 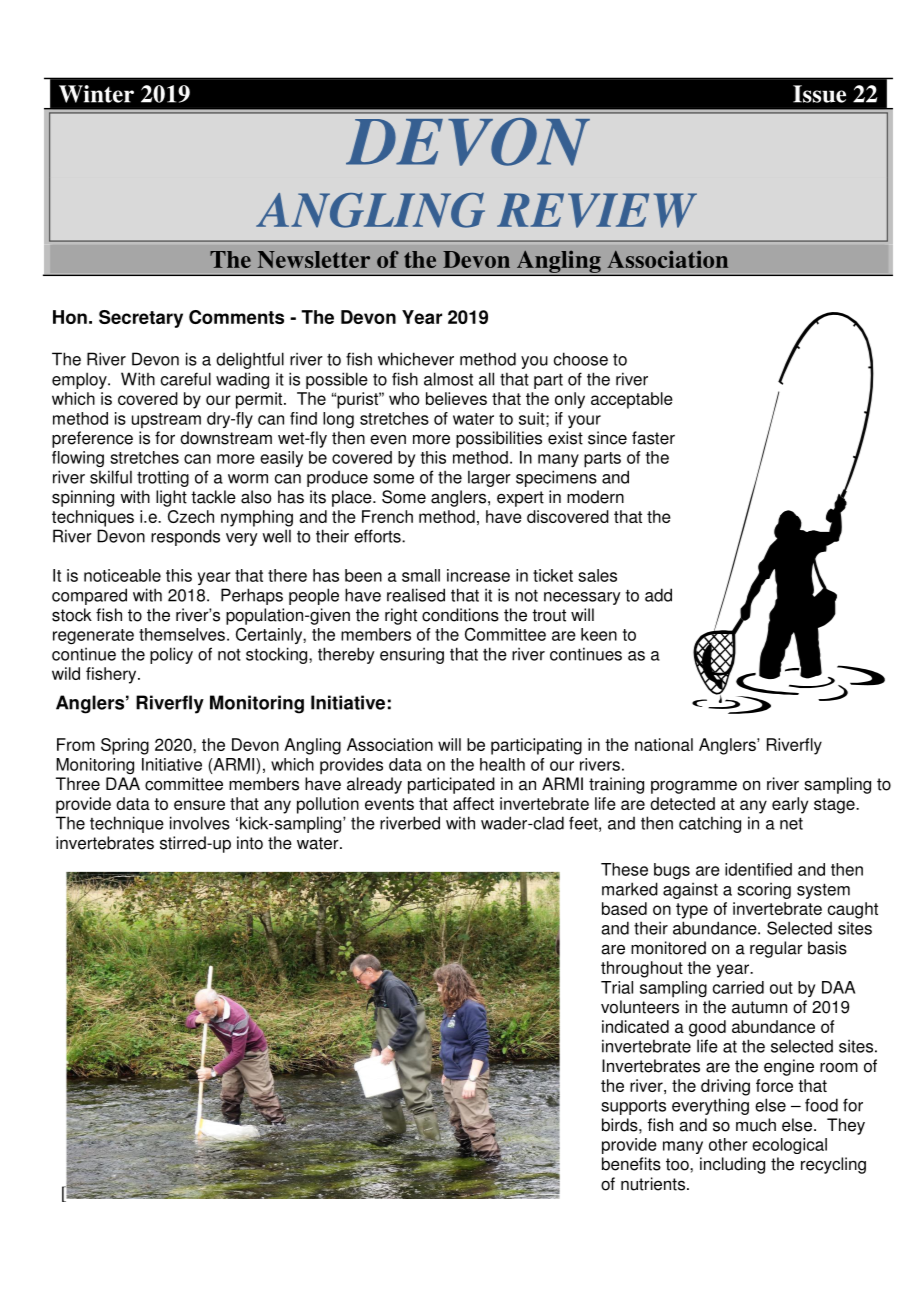 What do you see at coordinates (200, 823) in the page?
I see `involves` at bounding box center [200, 823].
